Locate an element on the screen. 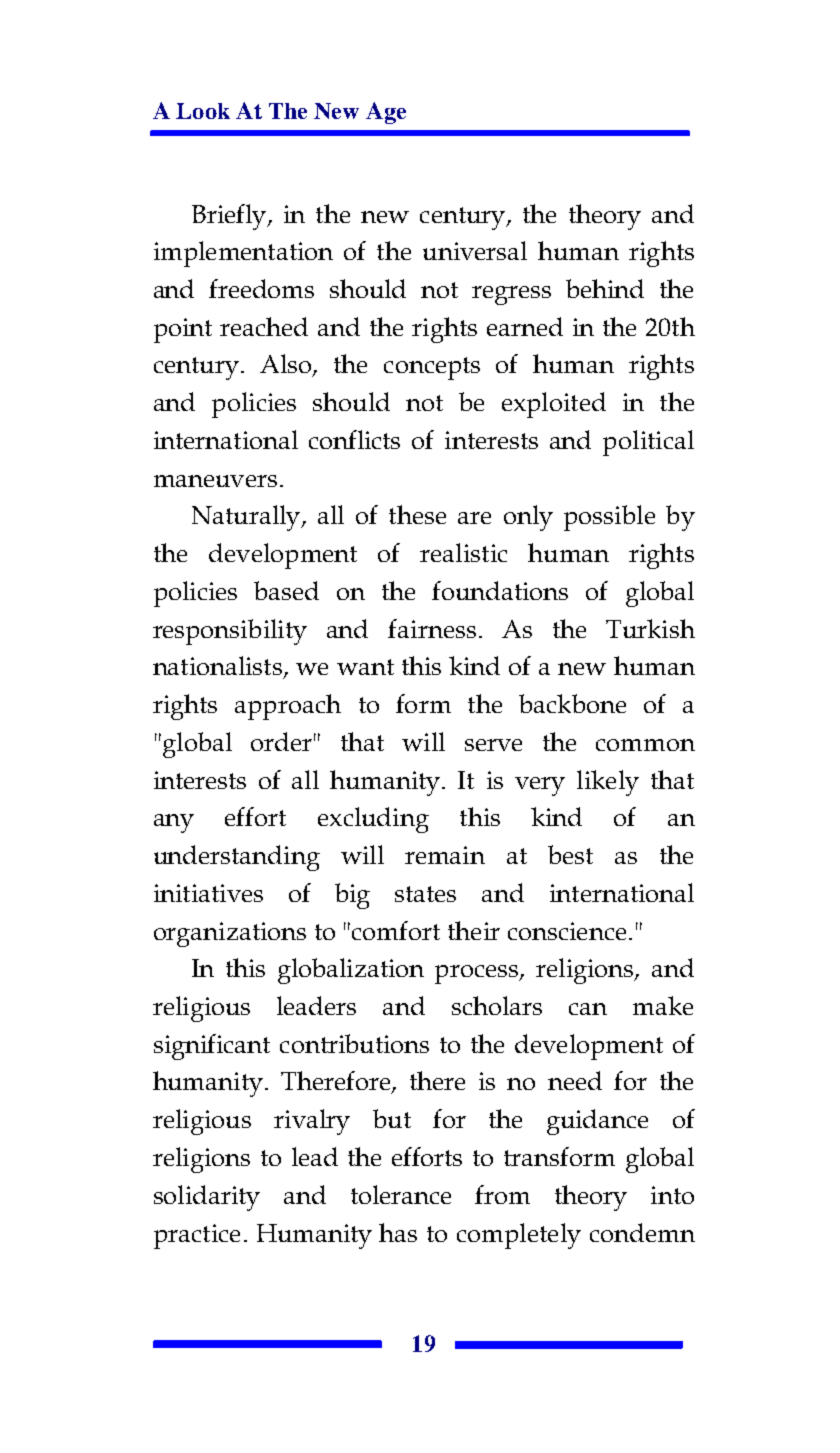 The height and width of the screenshot is (1453, 840). Look is located at coordinates (203, 111).
